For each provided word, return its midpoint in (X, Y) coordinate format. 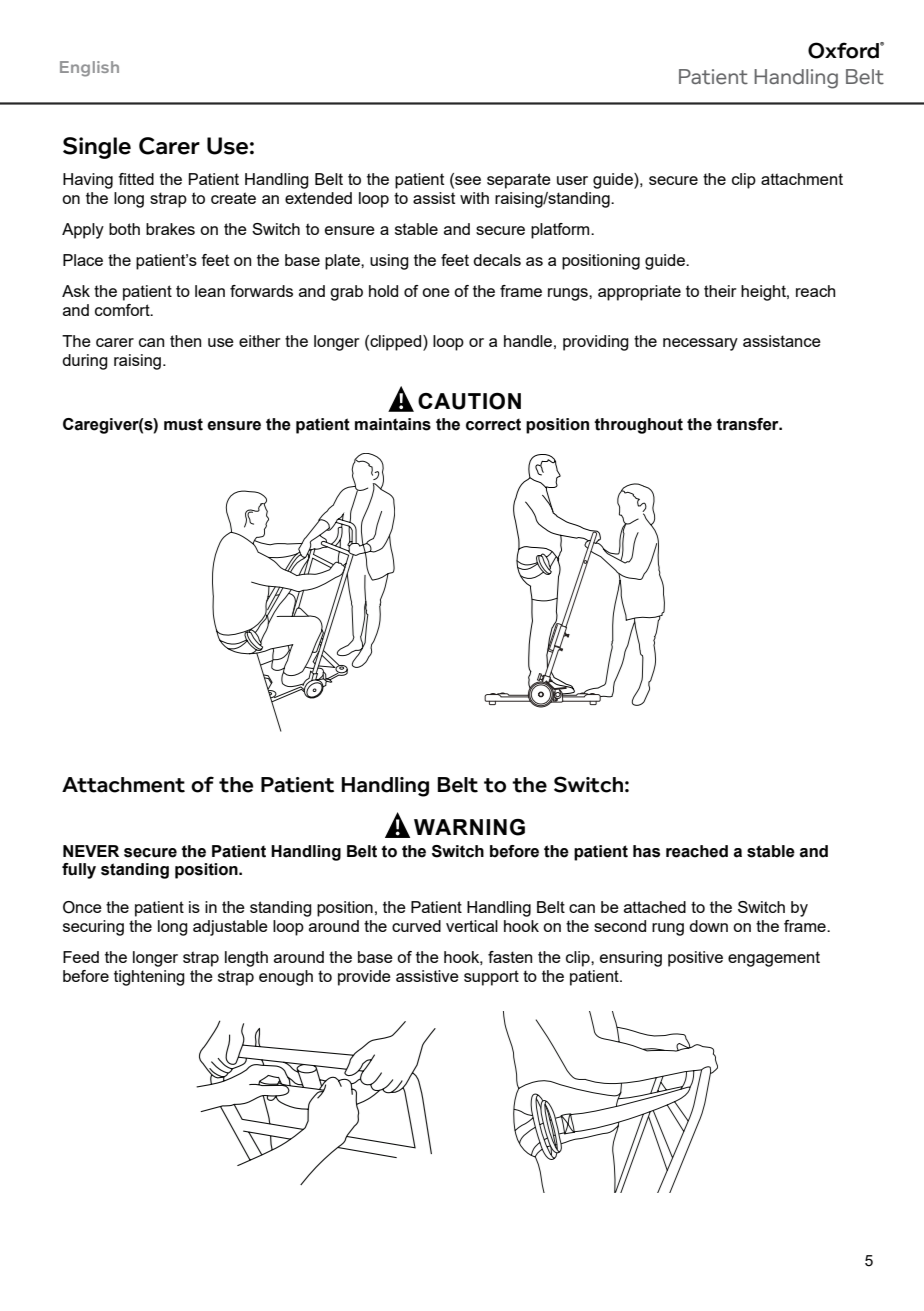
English (89, 69)
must (183, 424)
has (646, 851)
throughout (638, 426)
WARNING (469, 827)
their (720, 291)
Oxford (844, 50)
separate (519, 181)
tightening (149, 978)
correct (493, 424)
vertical (472, 926)
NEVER (91, 851)
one (436, 292)
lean (210, 291)
